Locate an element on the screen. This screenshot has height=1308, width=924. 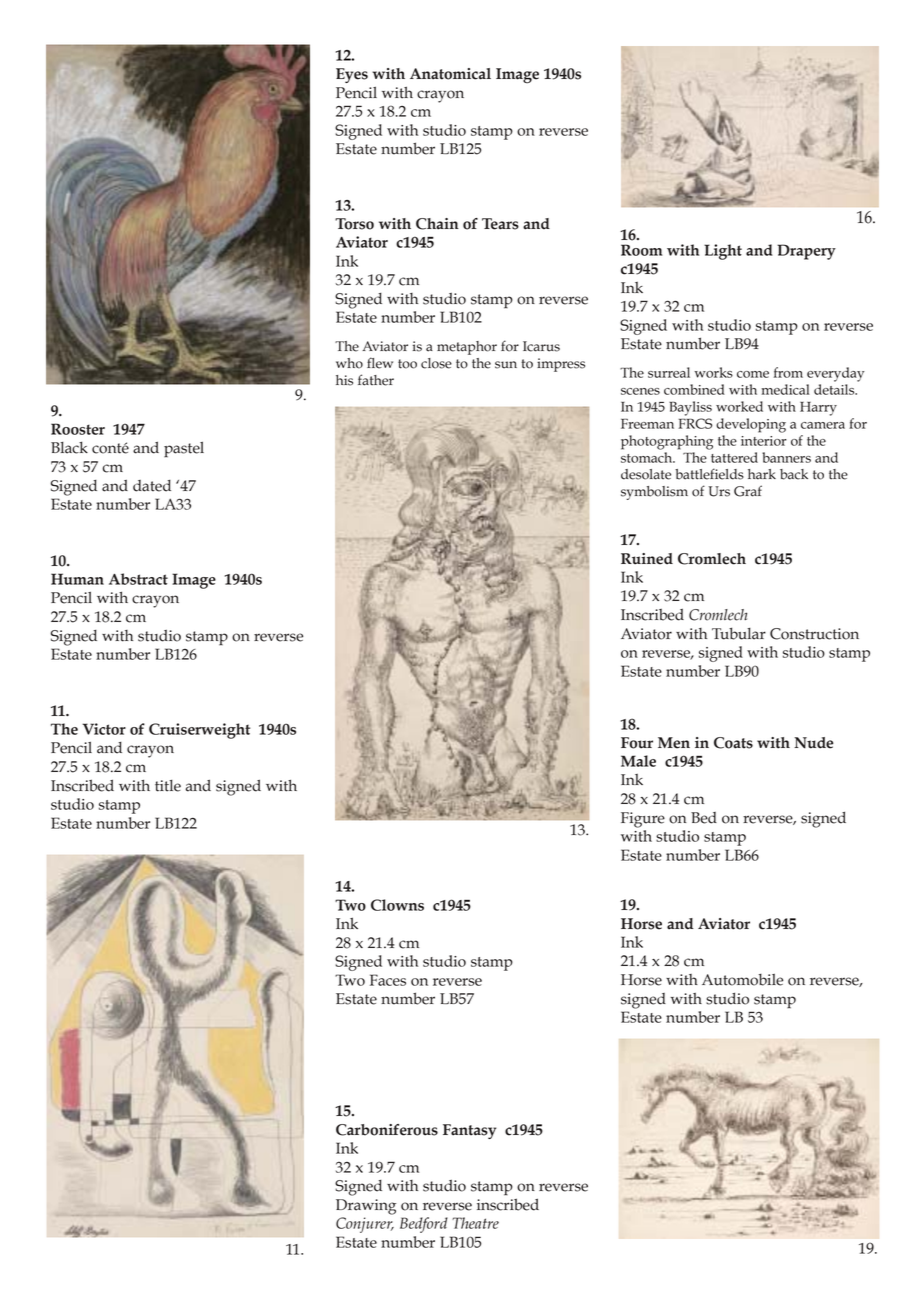
Abstract is located at coordinates (138, 579).
